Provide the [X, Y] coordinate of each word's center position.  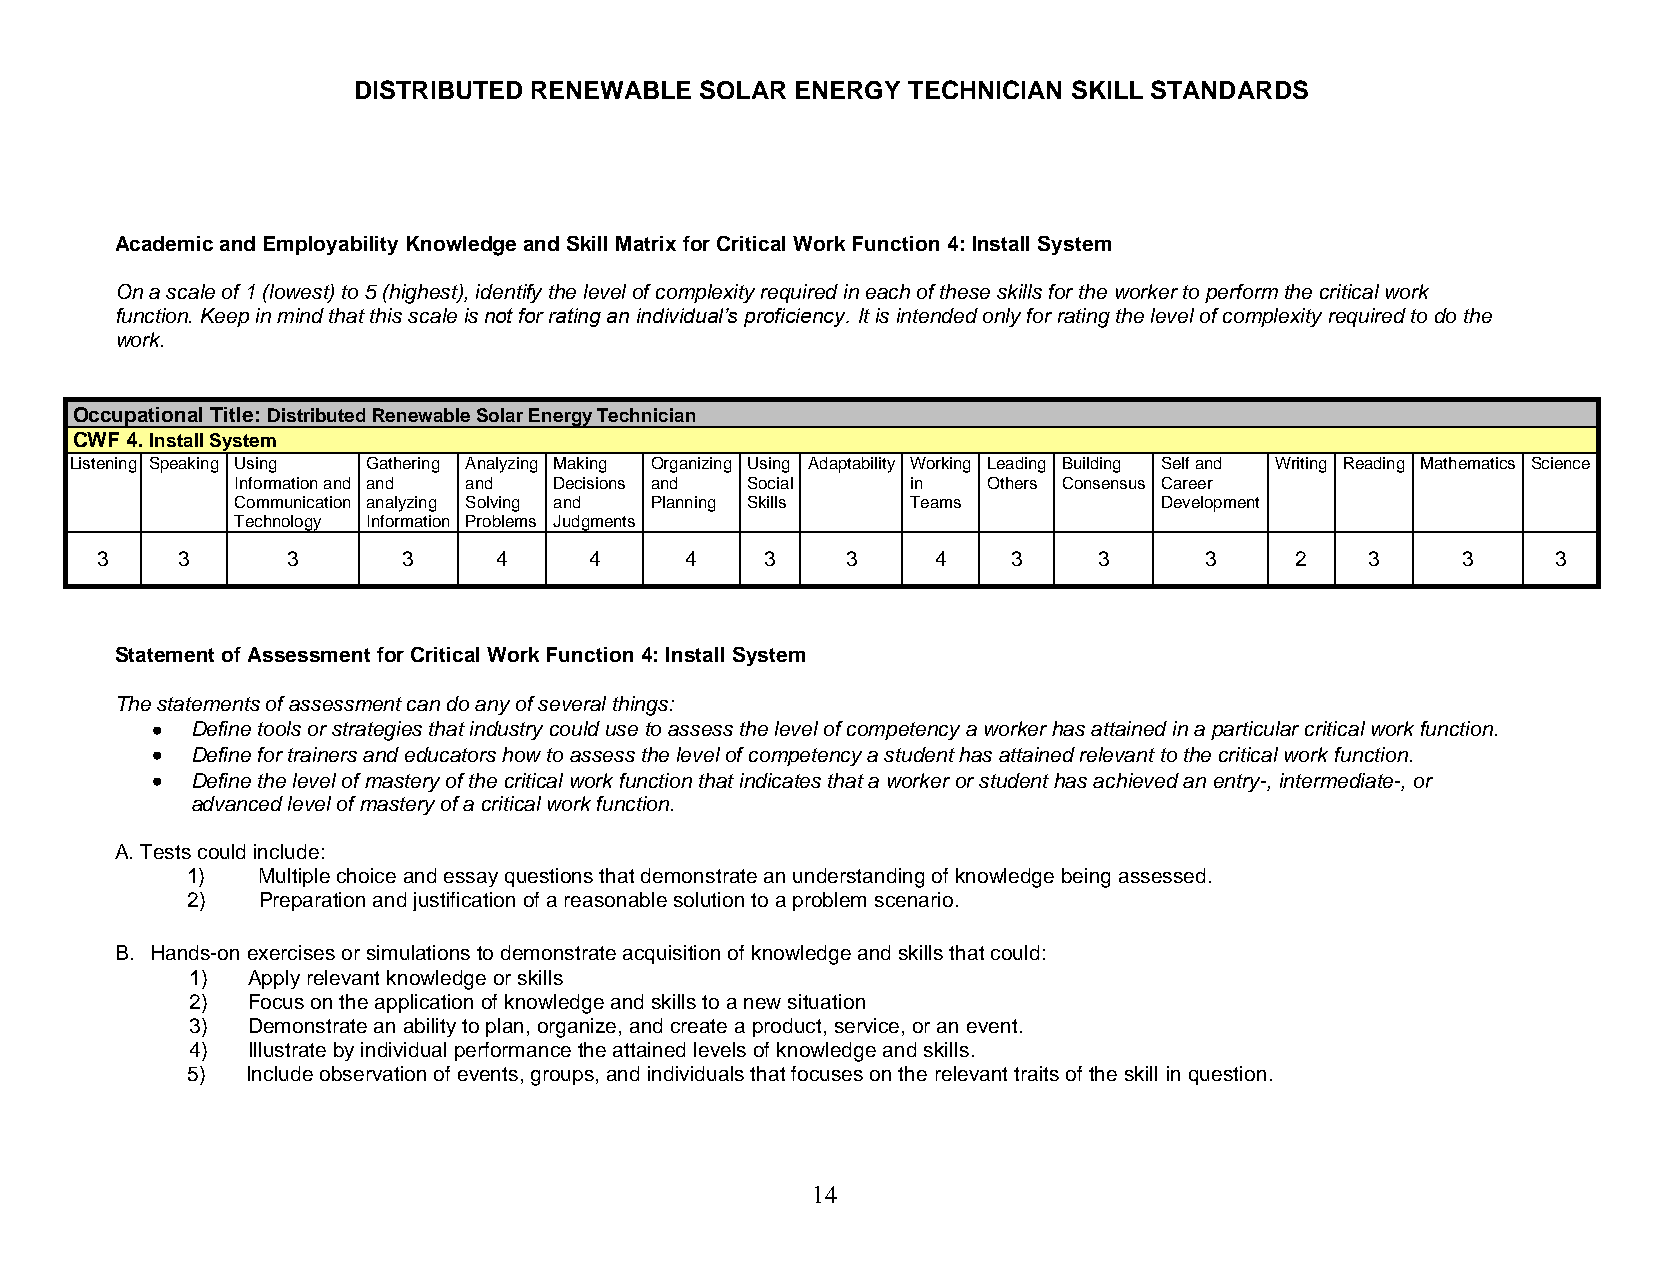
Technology [278, 524]
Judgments [594, 524]
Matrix [646, 243]
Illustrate [288, 1049]
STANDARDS [1229, 89]
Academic [164, 243]
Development [1210, 504]
